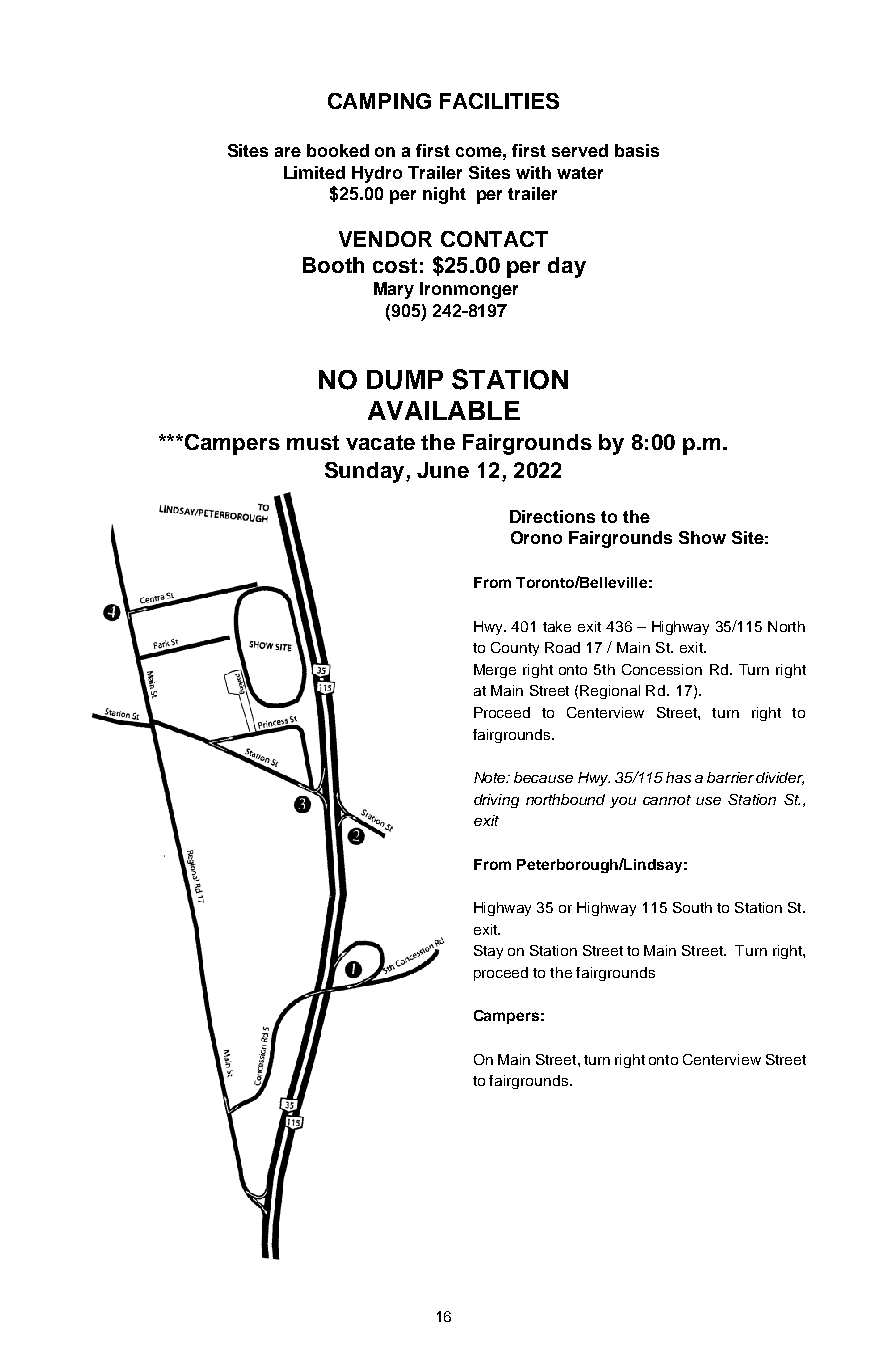  I want to click on booked, so click(338, 150).
